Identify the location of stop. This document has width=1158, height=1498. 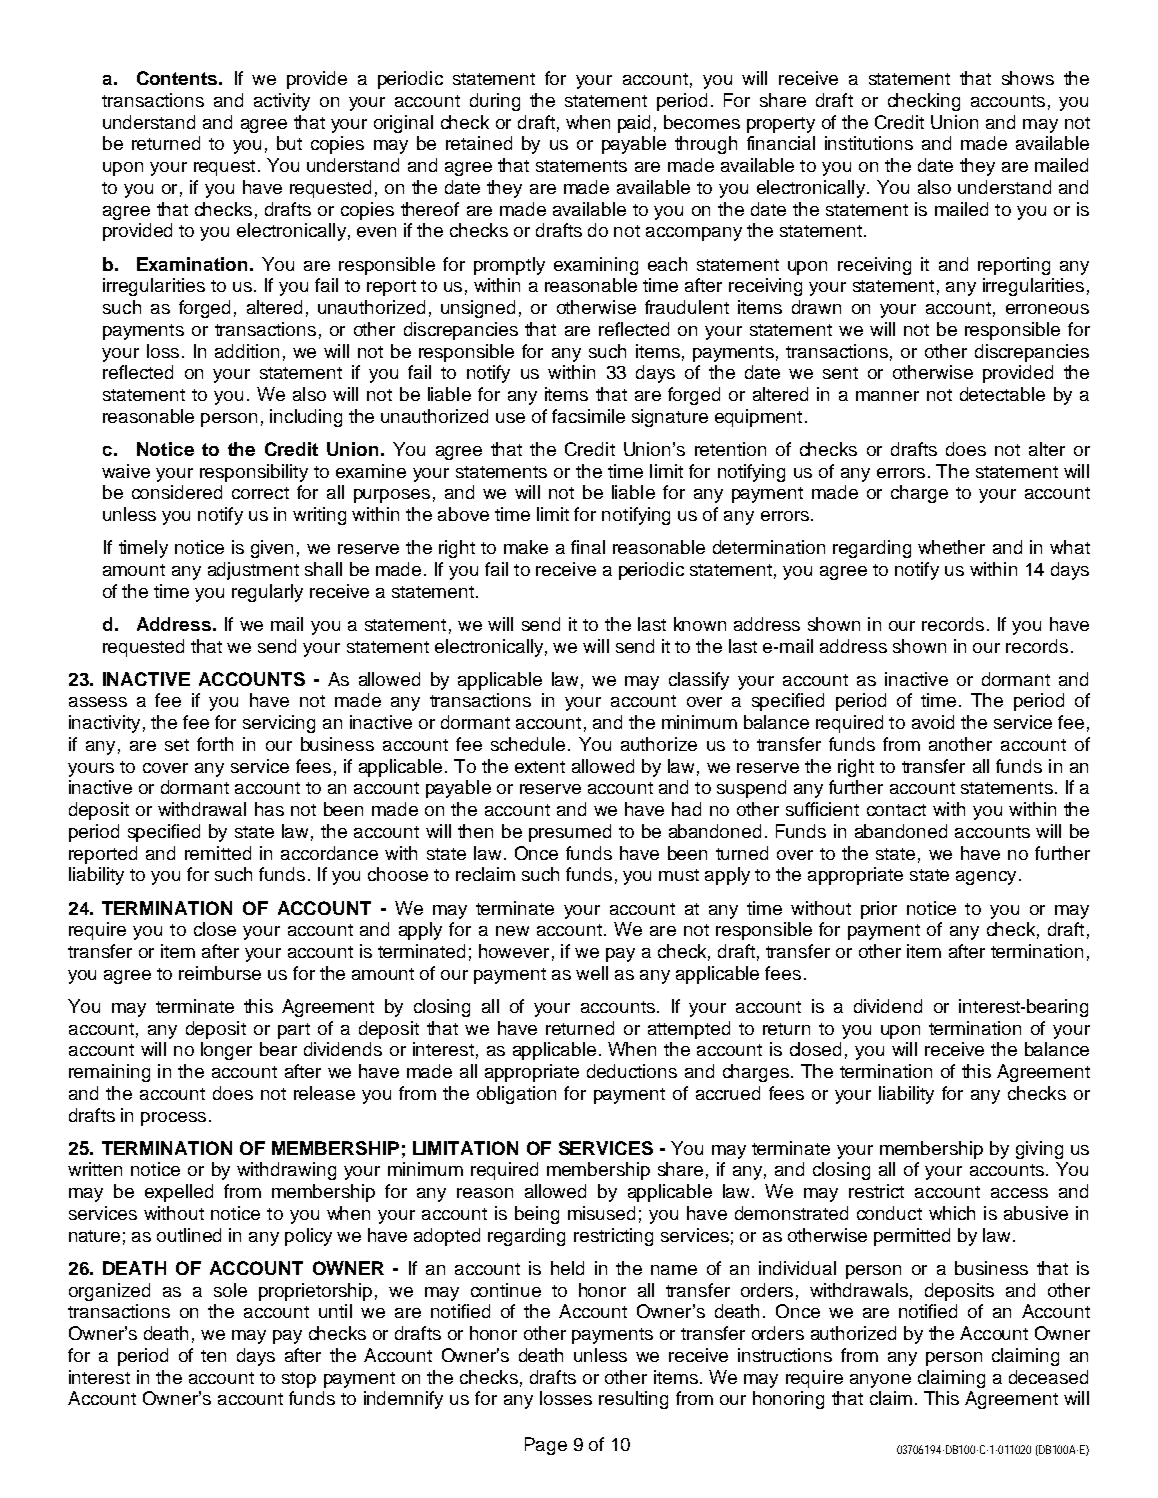
(299, 1380).
